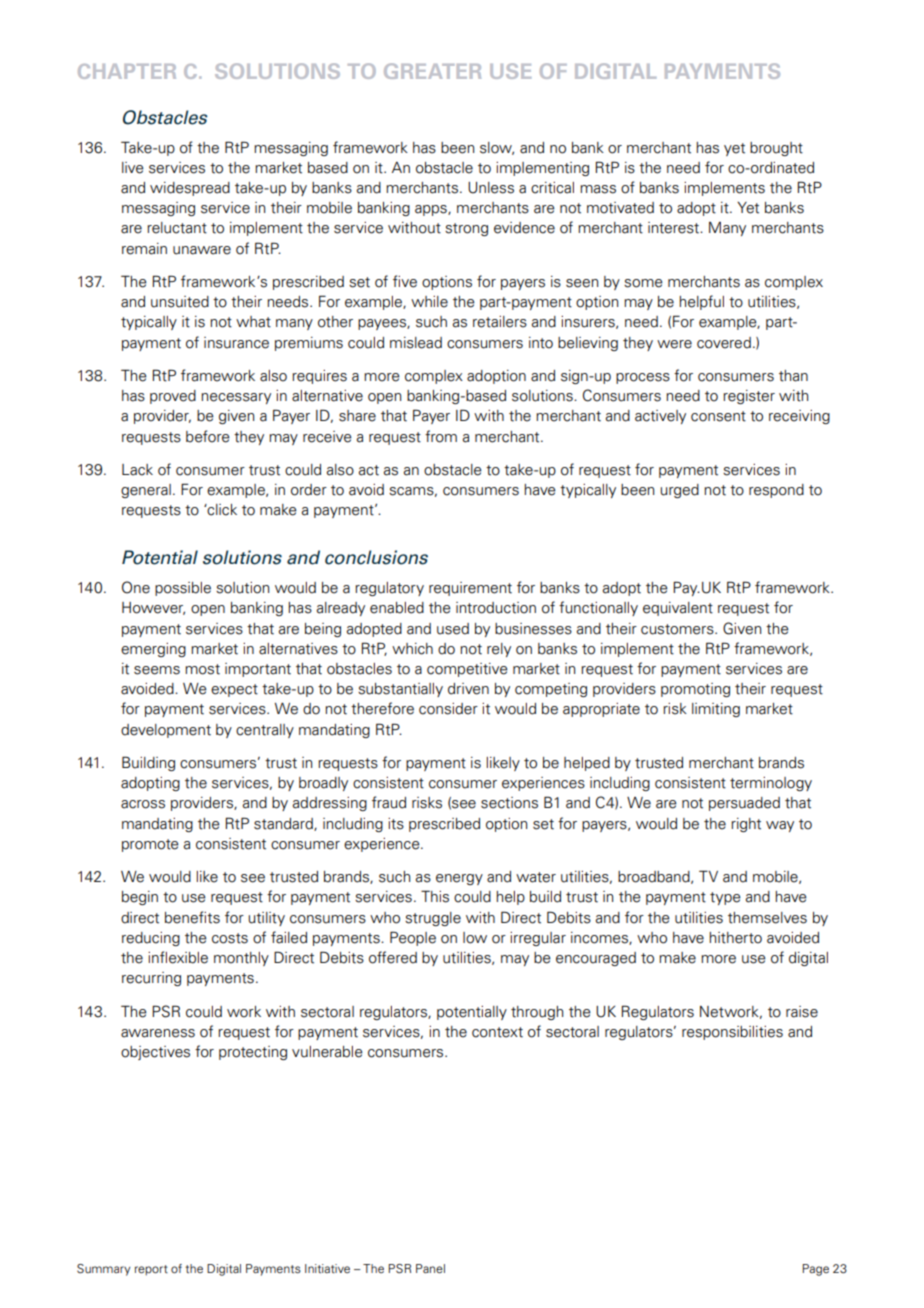 The height and width of the screenshot is (1308, 924). What do you see at coordinates (151, 1270) in the screenshot?
I see `report` at bounding box center [151, 1270].
